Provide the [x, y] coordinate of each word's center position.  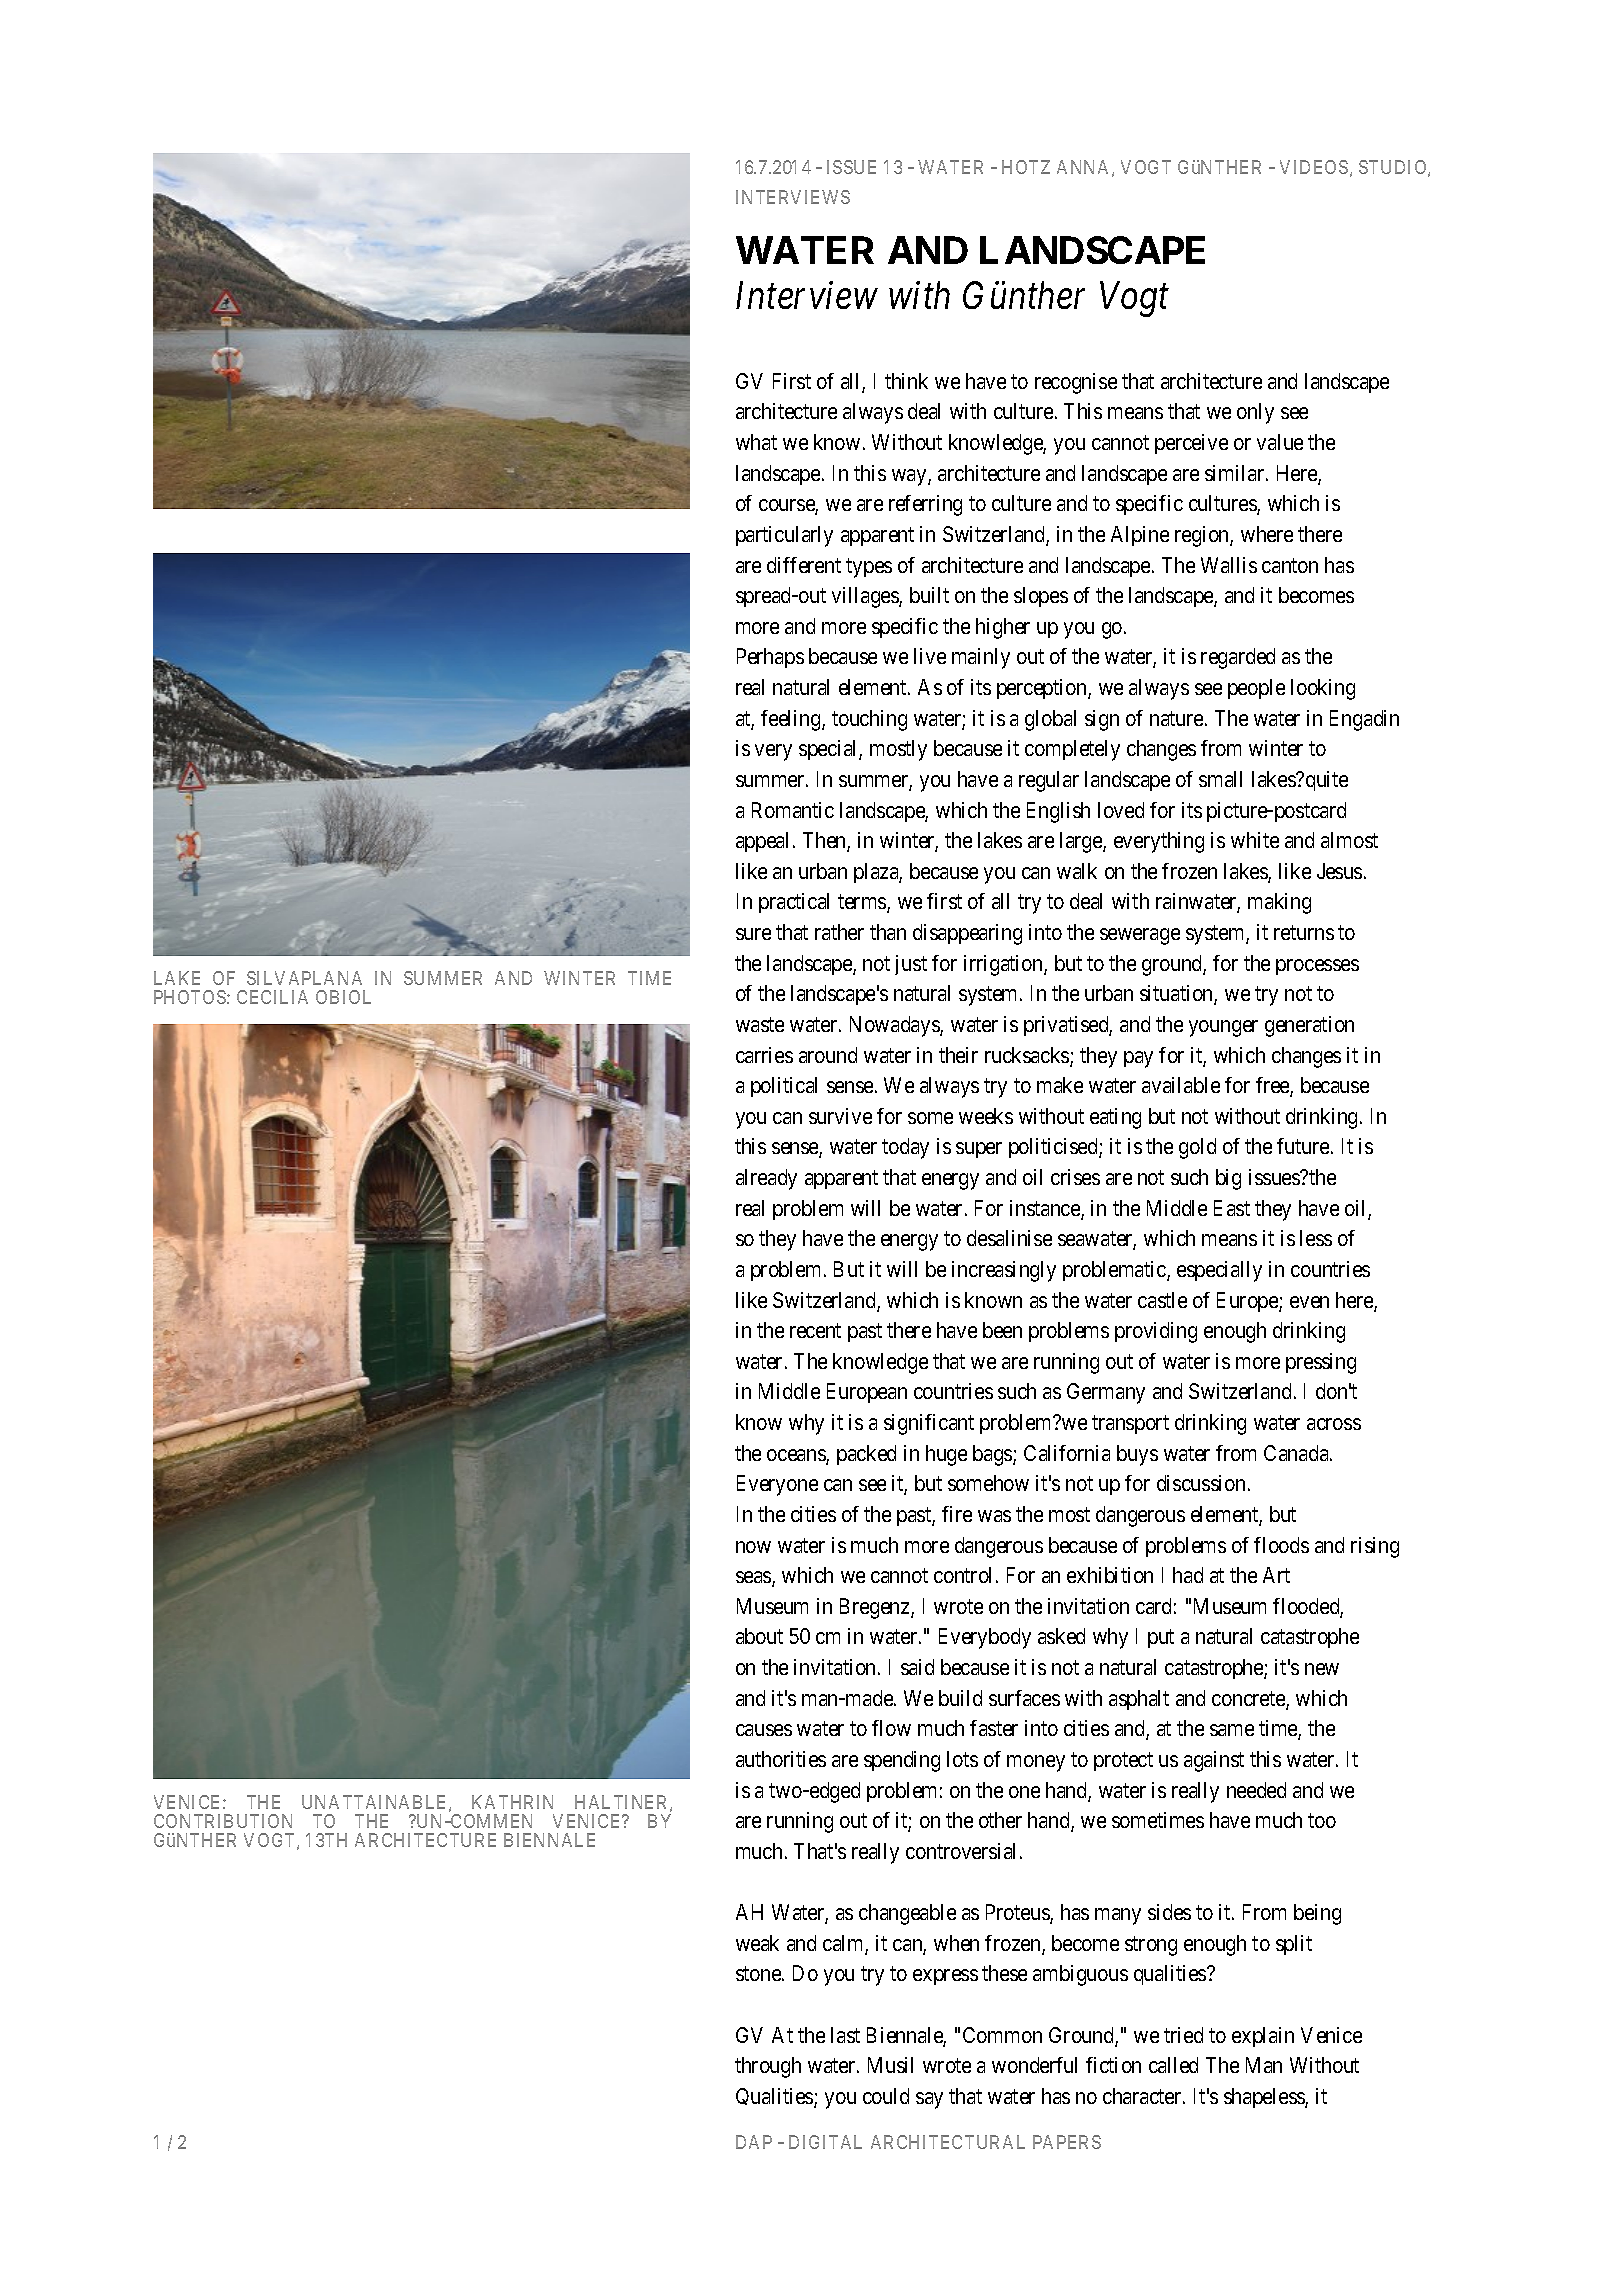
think [906, 381]
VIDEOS [1314, 167]
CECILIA [272, 997]
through [768, 2067]
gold [1197, 1148]
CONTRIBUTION [223, 1821]
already [766, 1179]
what [756, 442]
